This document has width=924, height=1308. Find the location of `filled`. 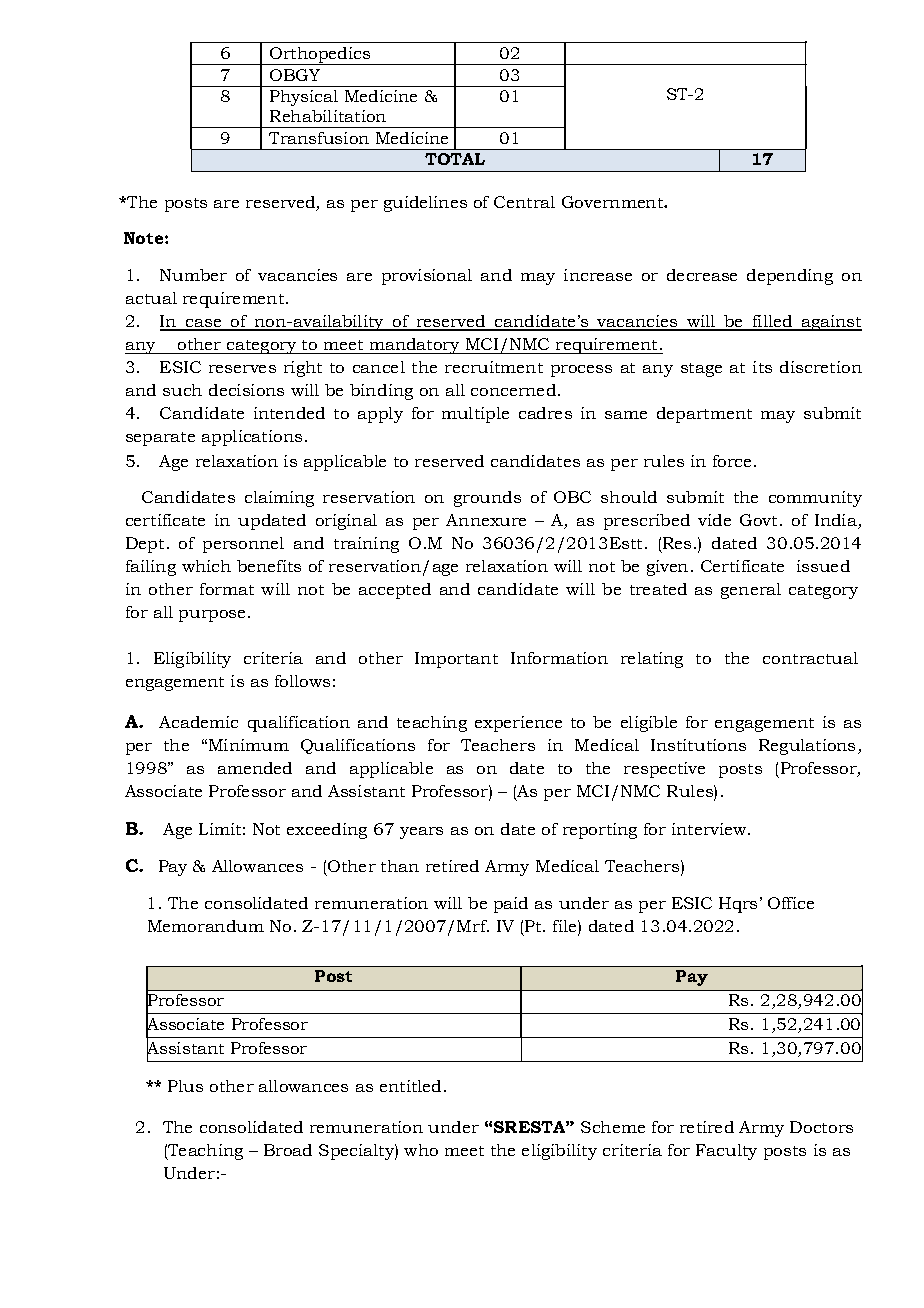

filled is located at coordinates (773, 322).
